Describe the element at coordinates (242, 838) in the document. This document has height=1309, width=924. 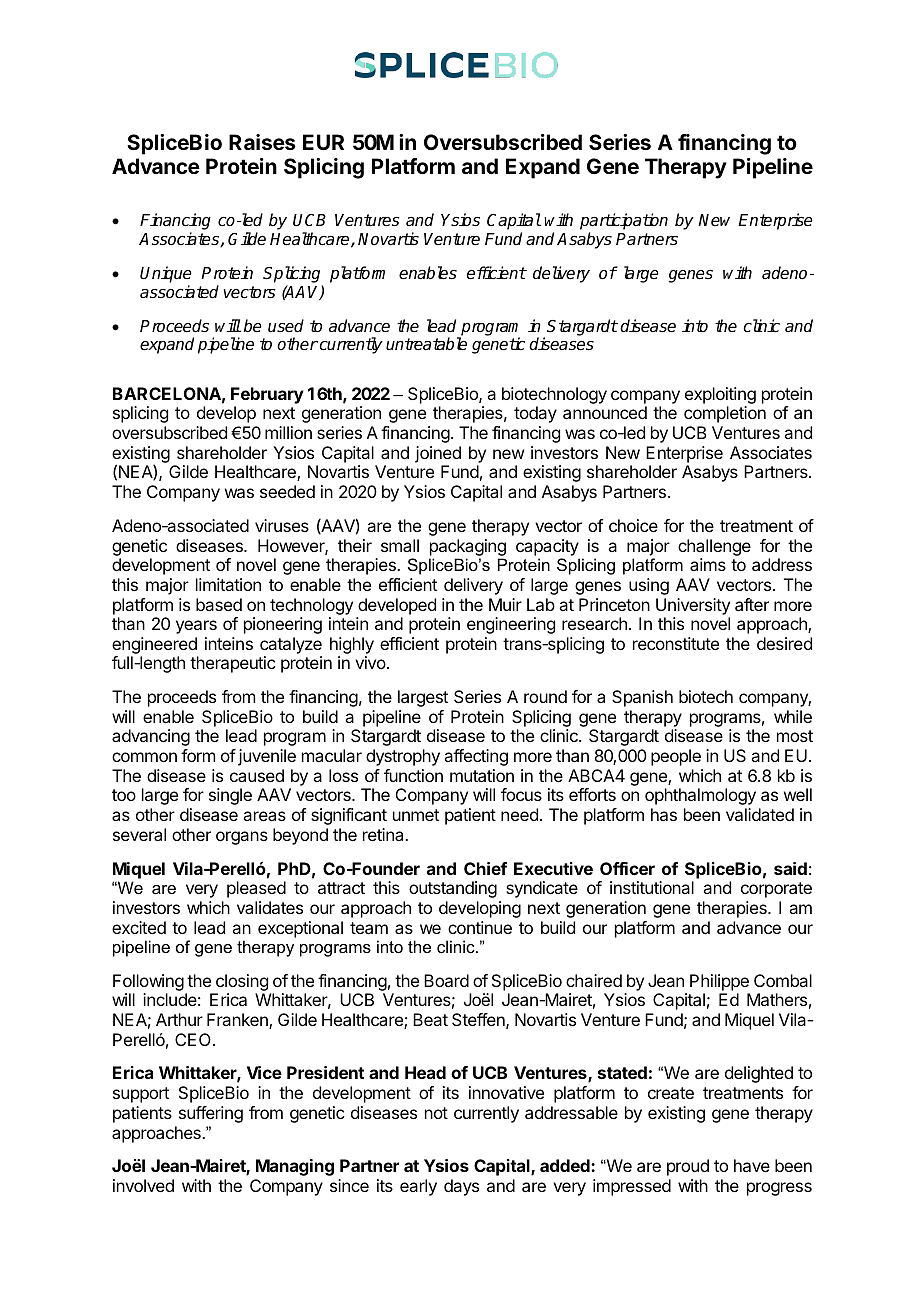
I see `organs` at that location.
